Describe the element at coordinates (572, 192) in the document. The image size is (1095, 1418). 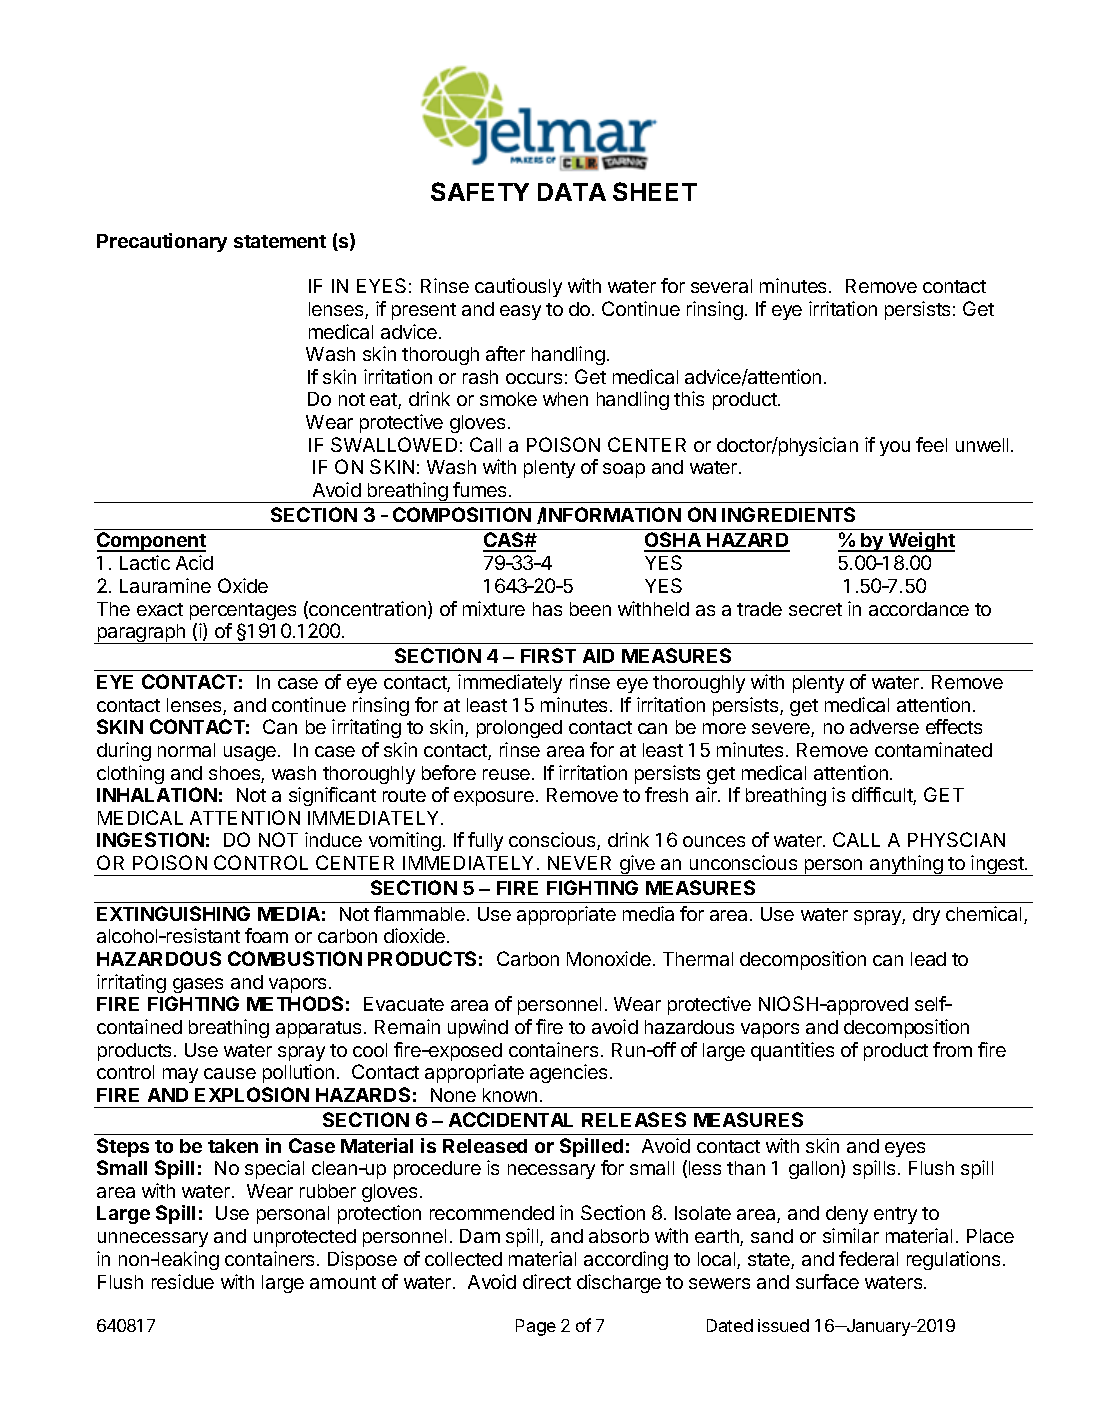
I see `DATA` at that location.
